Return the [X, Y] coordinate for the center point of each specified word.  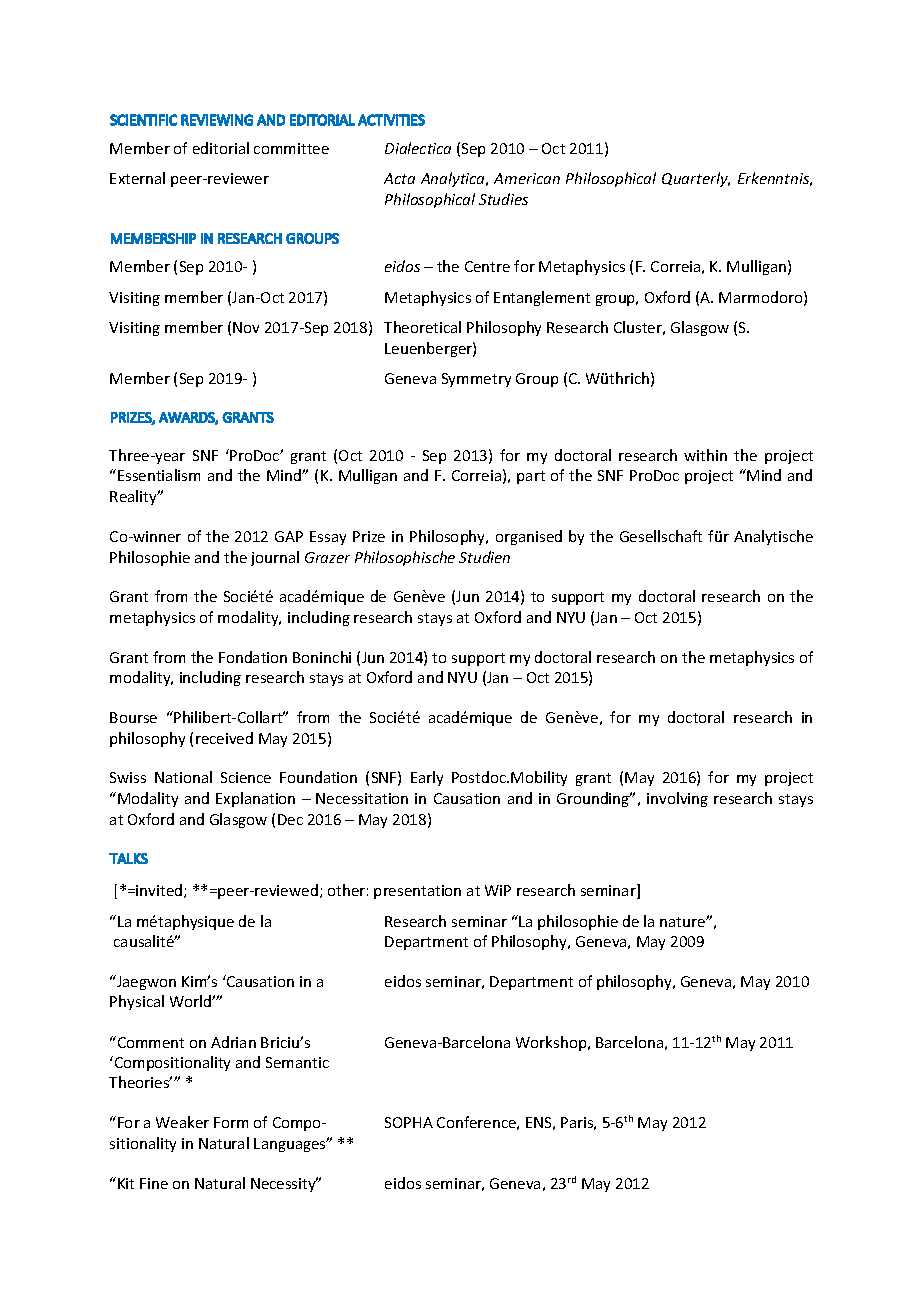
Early [427, 778]
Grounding [594, 799]
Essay [328, 538]
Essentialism [159, 475]
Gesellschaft [661, 536]
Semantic [297, 1062]
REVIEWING [217, 120]
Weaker [182, 1122]
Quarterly [696, 179]
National [183, 777]
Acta [399, 178]
